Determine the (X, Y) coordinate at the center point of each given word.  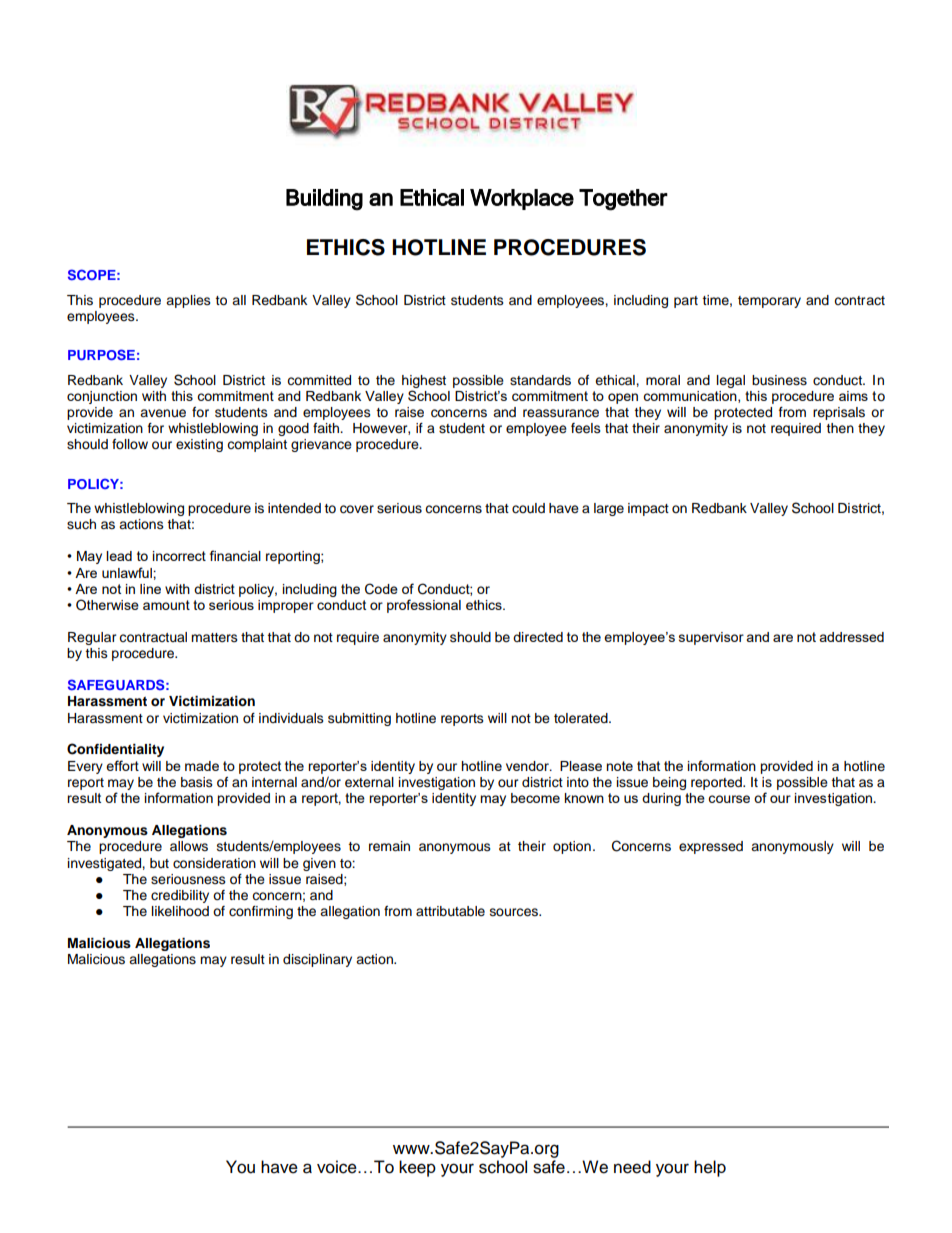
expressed (711, 847)
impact (648, 509)
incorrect (179, 556)
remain (389, 846)
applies (188, 301)
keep (417, 1168)
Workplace (522, 199)
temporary (769, 302)
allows (189, 846)
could (528, 508)
